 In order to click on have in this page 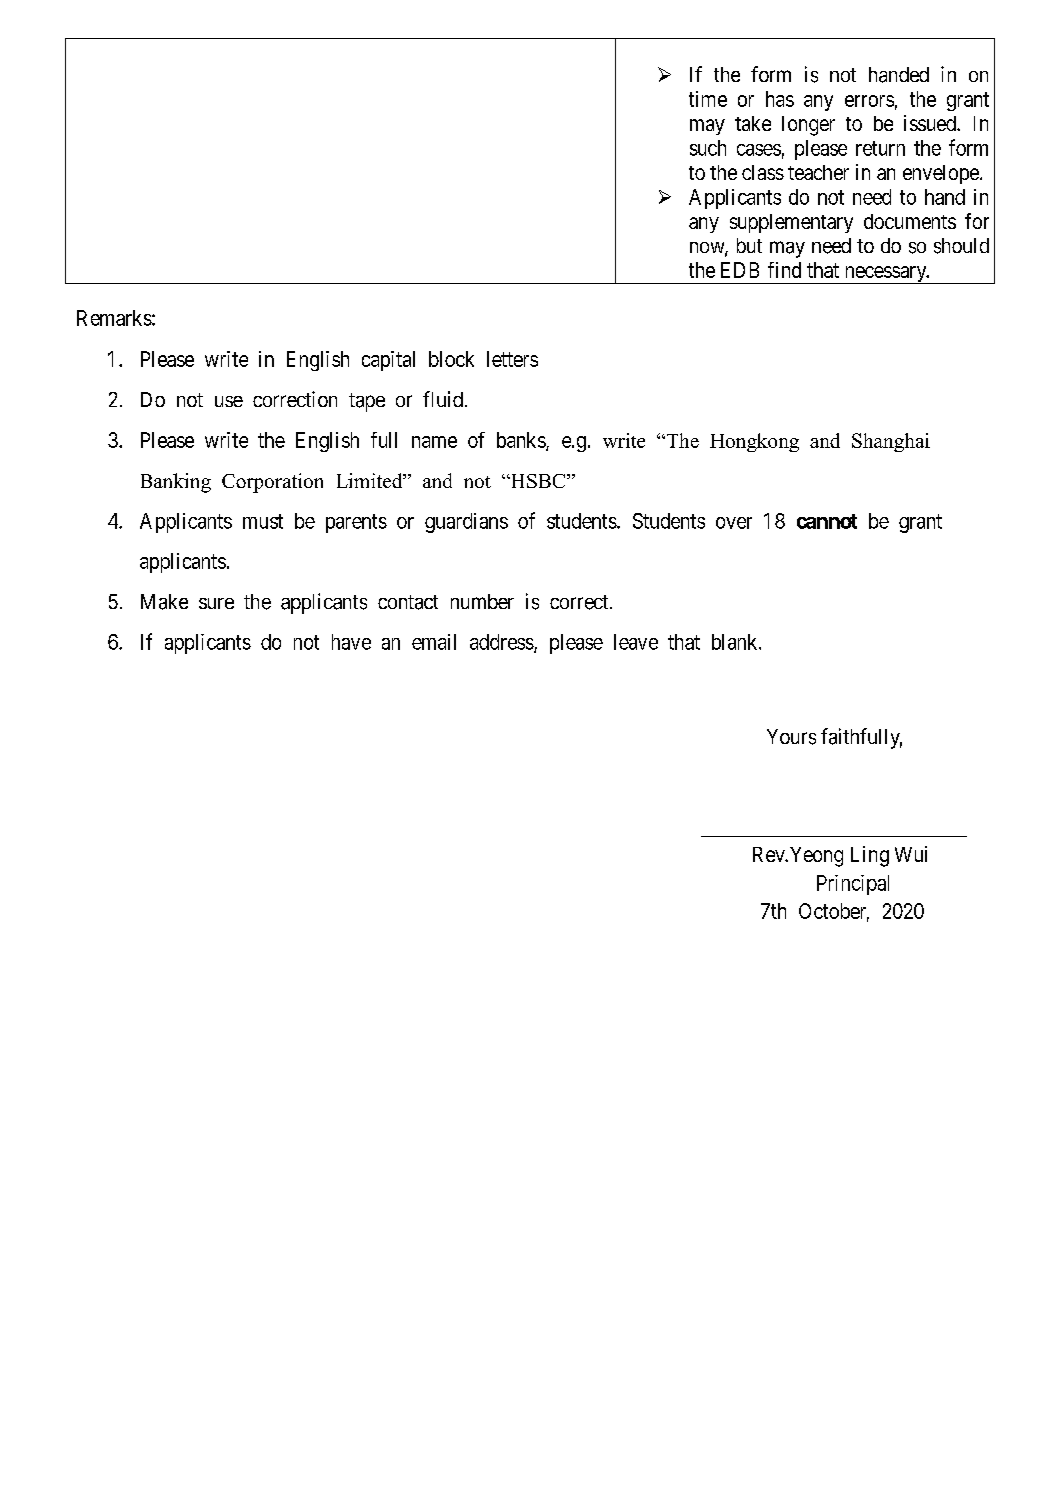, I will do `click(351, 642)`.
